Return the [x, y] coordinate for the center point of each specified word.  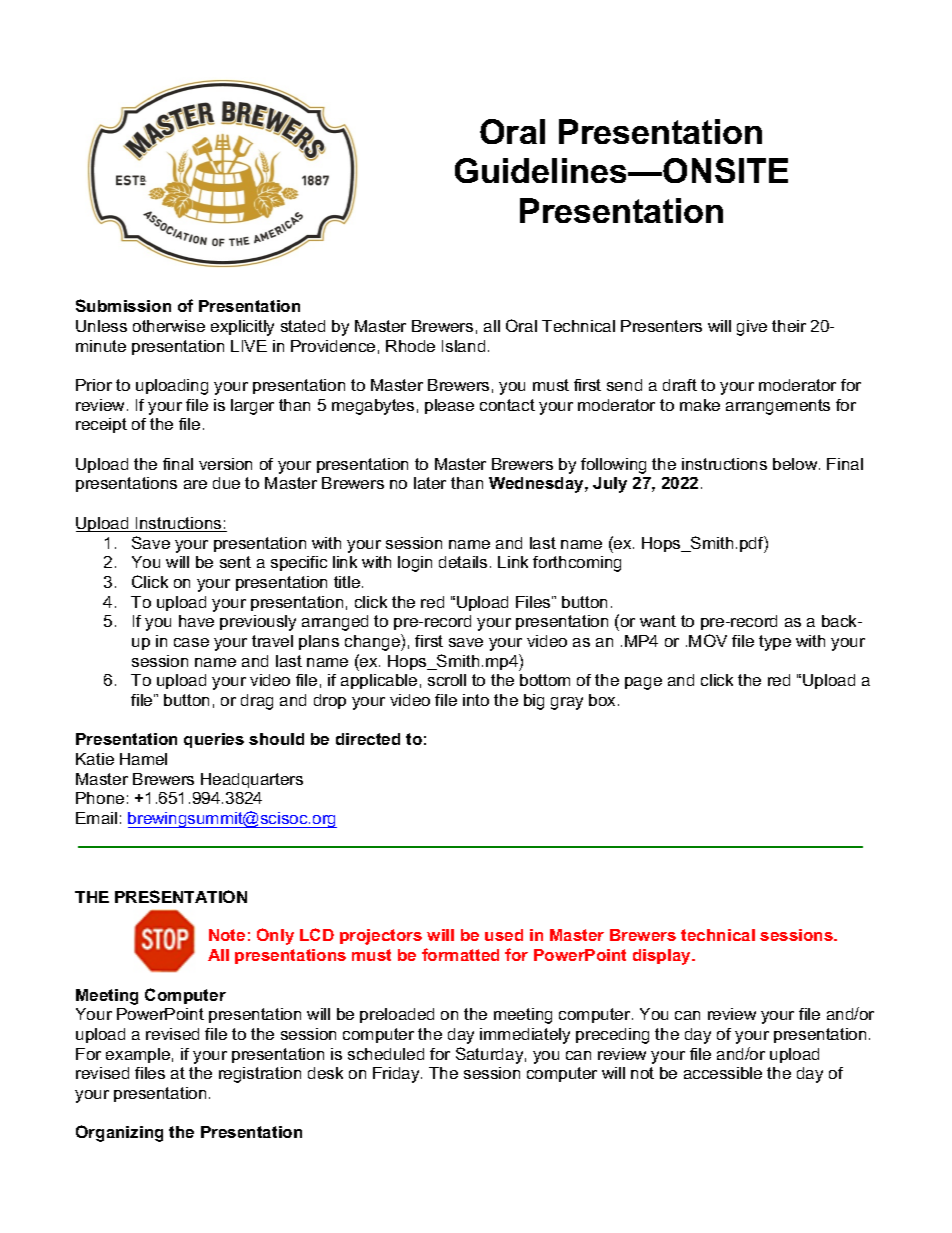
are [195, 484]
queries [214, 740]
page [643, 683]
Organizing [119, 1133]
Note [227, 935]
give [752, 328]
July [610, 485]
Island [463, 346]
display [663, 957]
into [476, 700]
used [504, 935]
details [463, 562]
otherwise [169, 326]
